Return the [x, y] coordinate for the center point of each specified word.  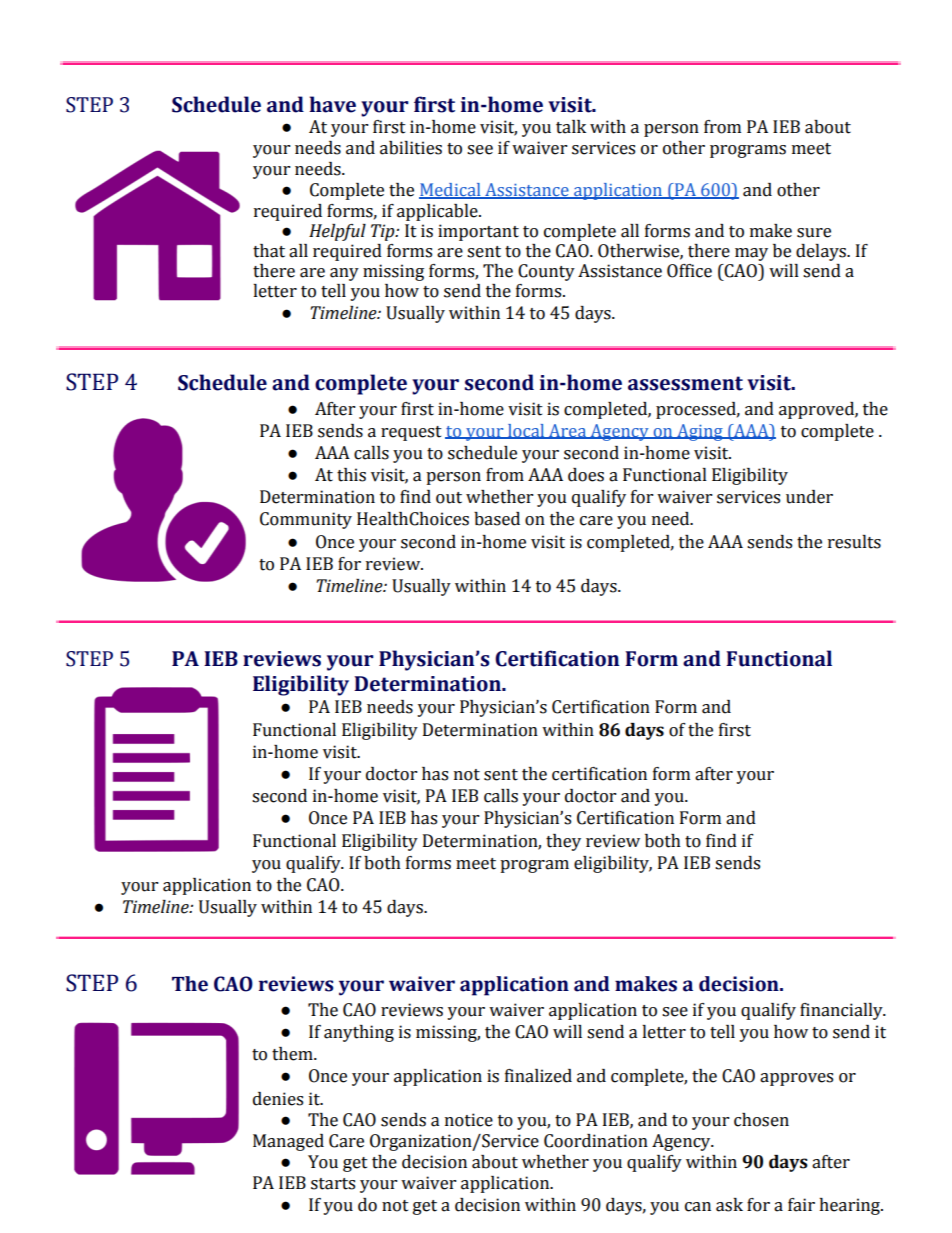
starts [333, 1184]
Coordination [596, 1141]
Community [306, 520]
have [332, 104]
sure [814, 233]
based [497, 519]
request [411, 433]
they [563, 842]
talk [571, 127]
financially [842, 1011]
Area [567, 431]
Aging [700, 432]
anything [359, 1033]
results [854, 542]
